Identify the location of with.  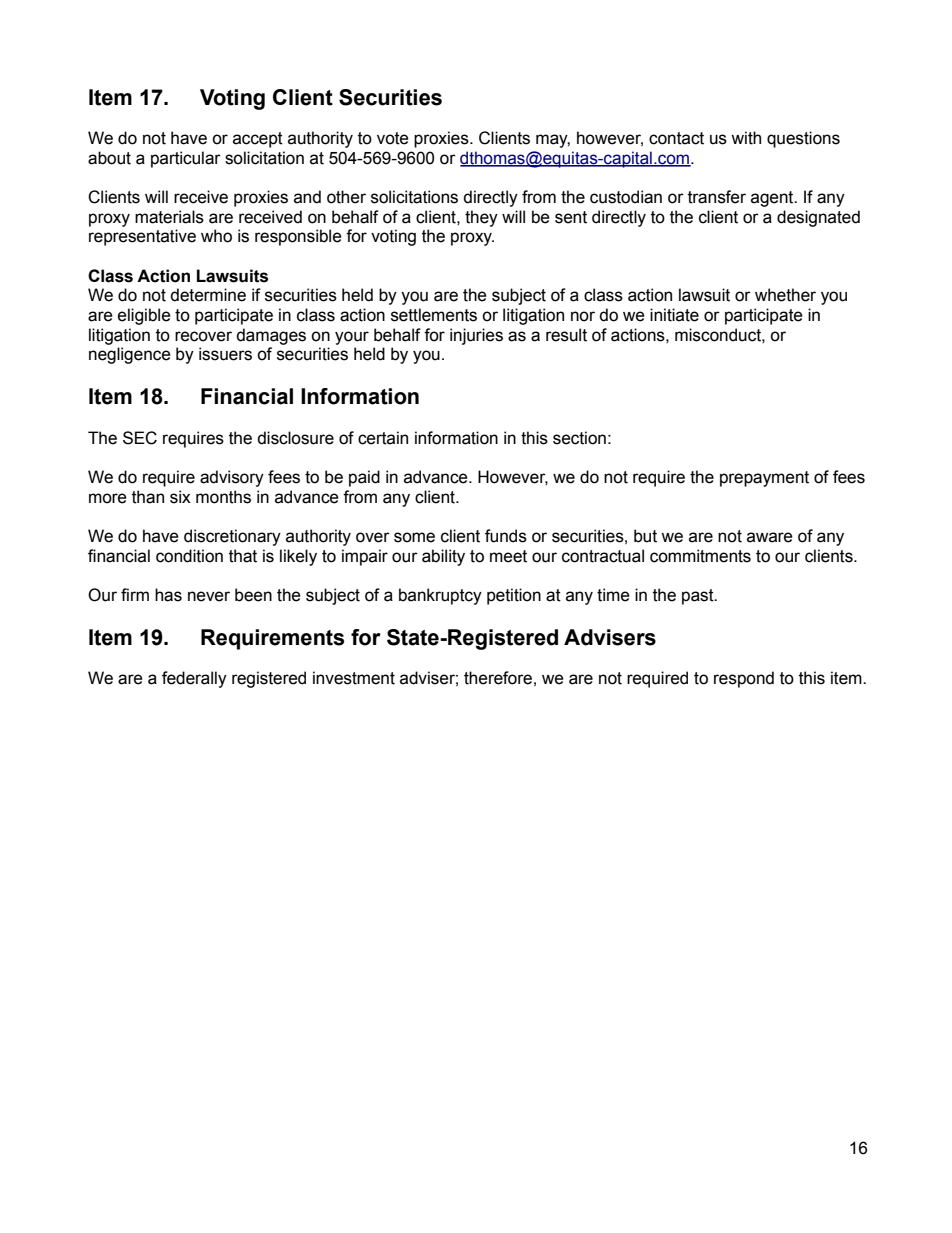
(746, 138).
